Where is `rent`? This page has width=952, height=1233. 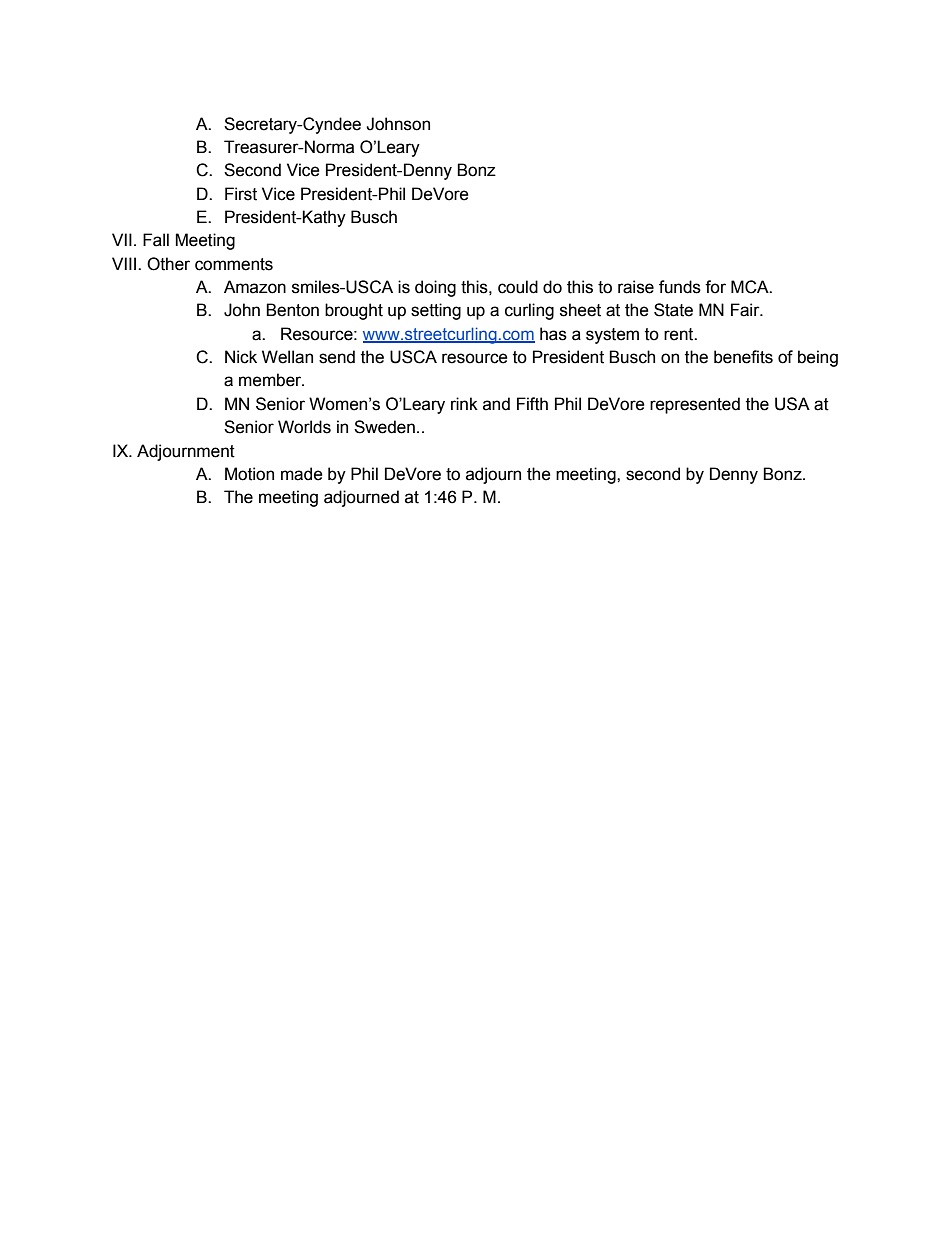 rent is located at coordinates (680, 334).
